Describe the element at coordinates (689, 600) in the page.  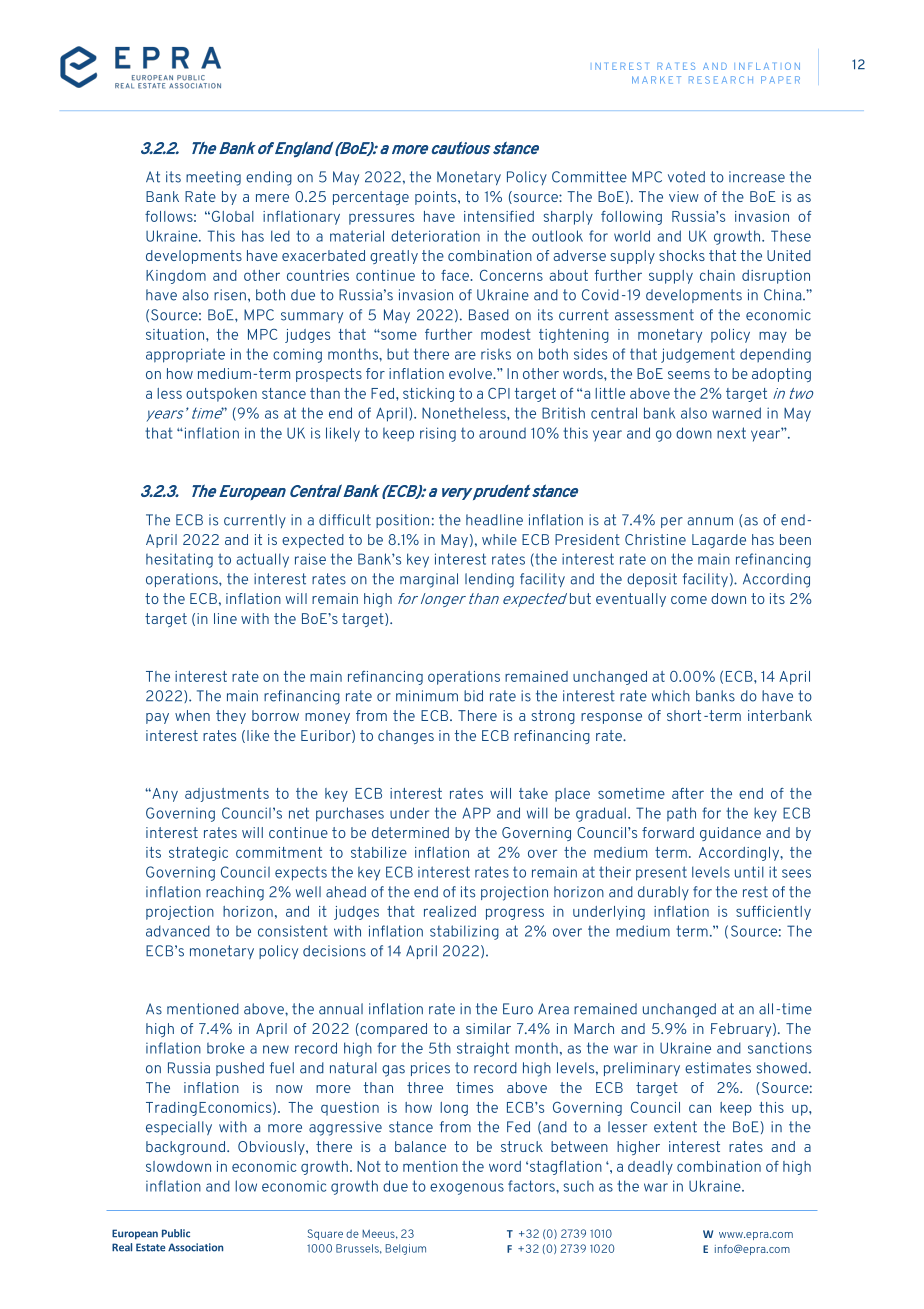
I see `come` at that location.
